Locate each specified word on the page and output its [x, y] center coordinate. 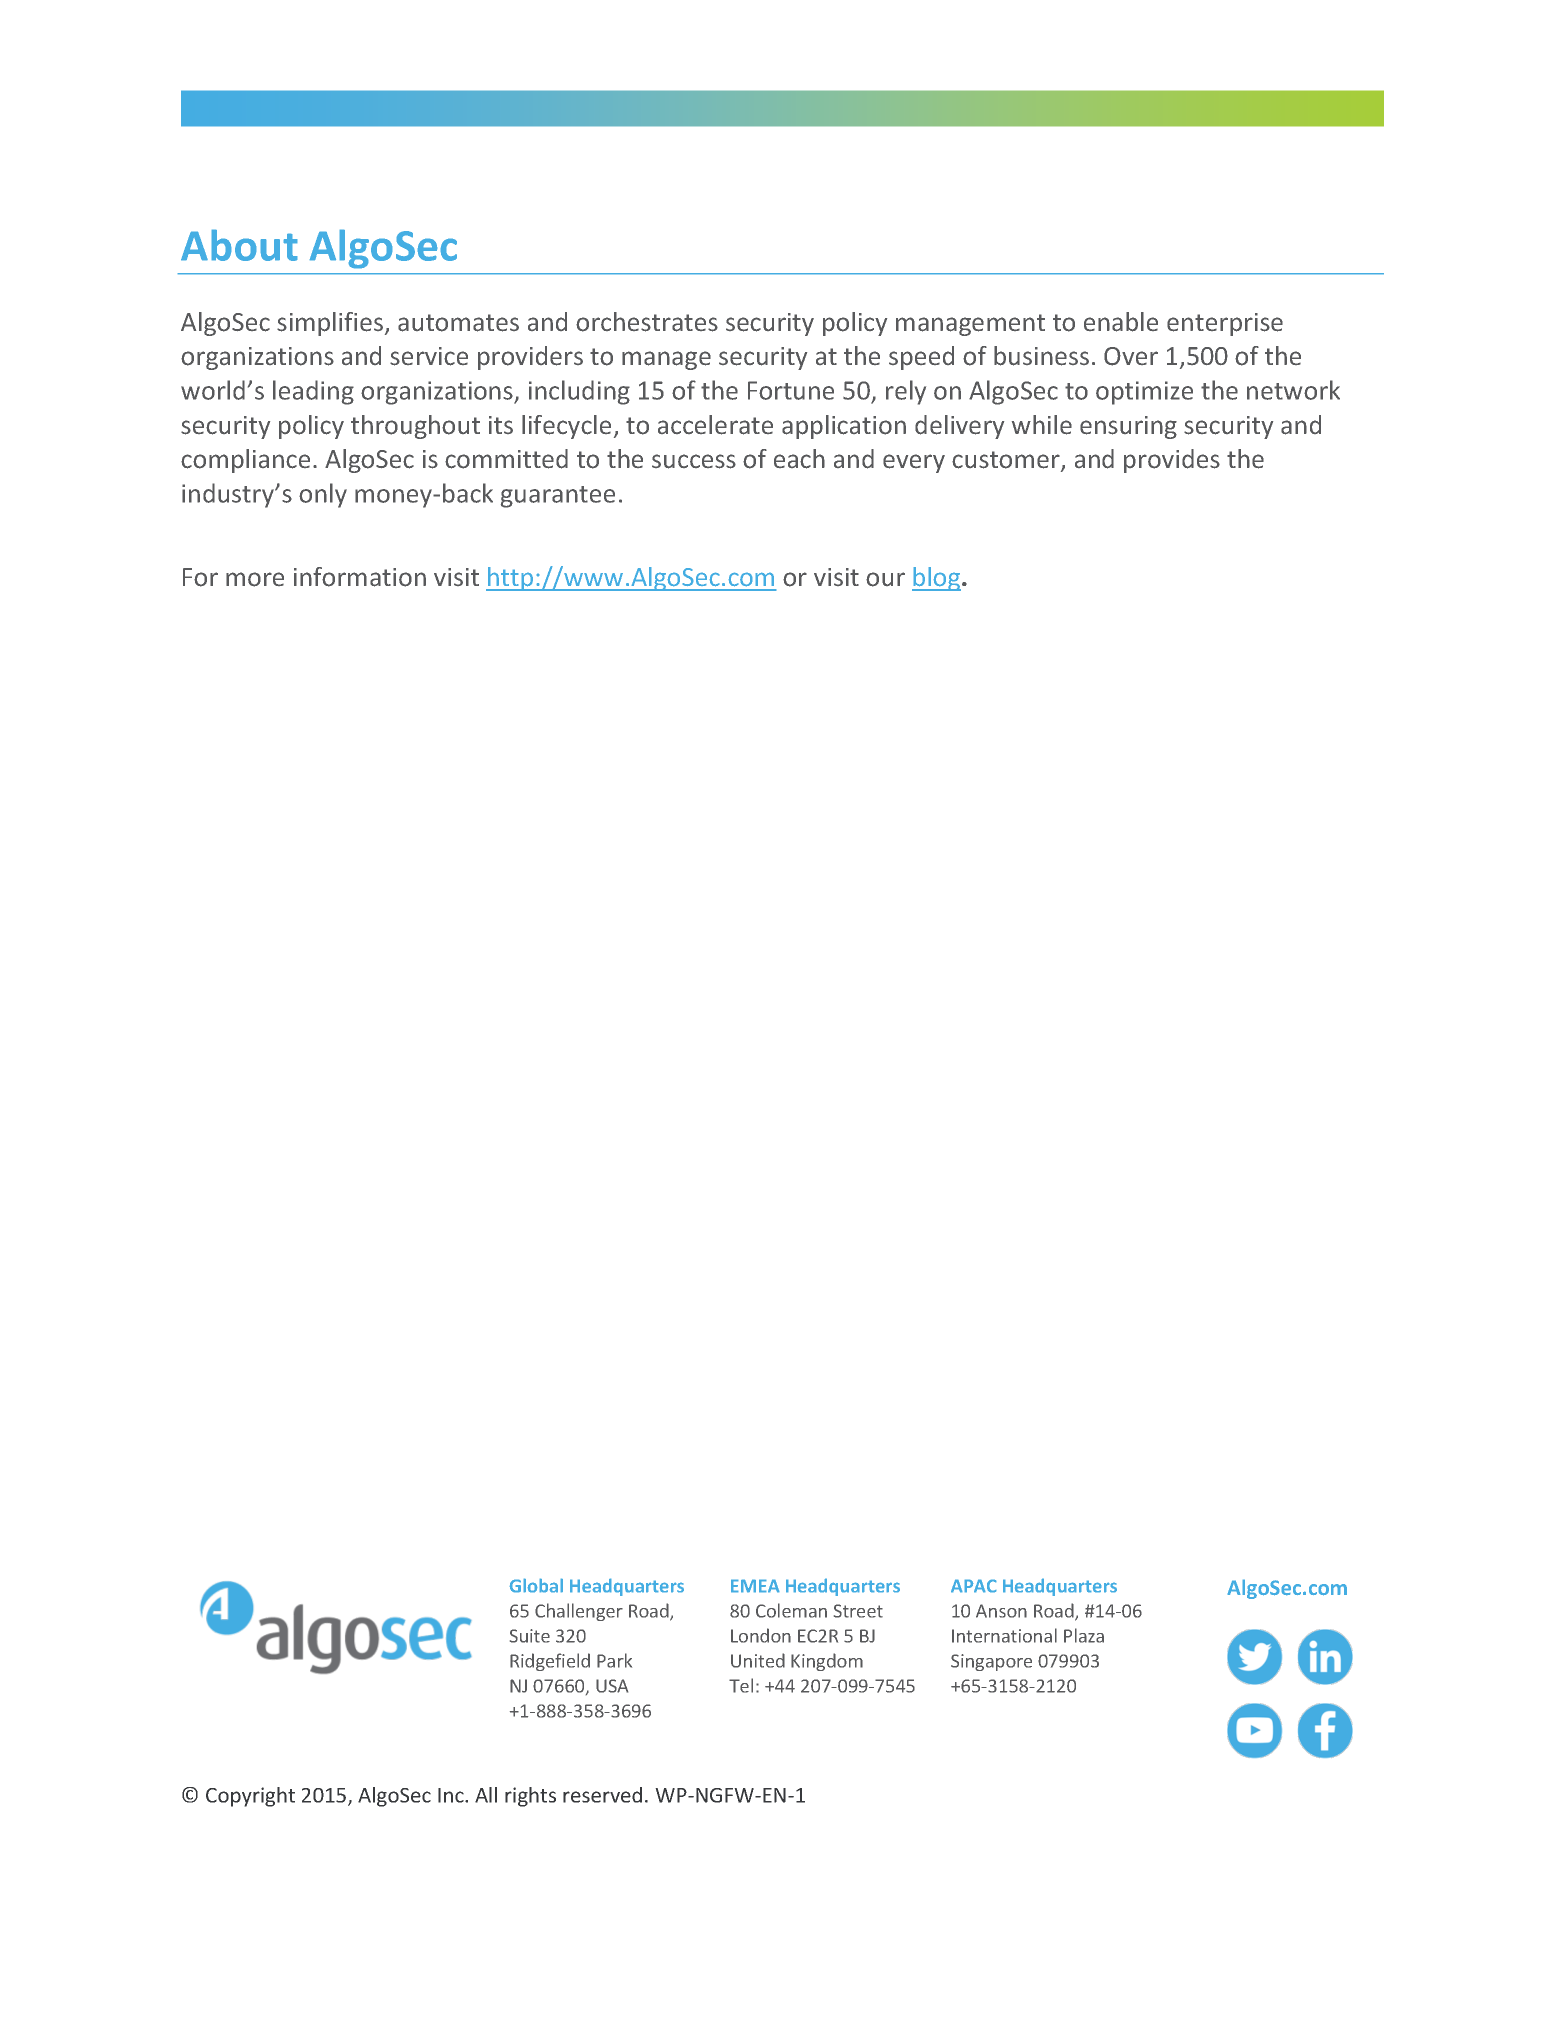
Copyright [250, 1797]
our [885, 579]
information [360, 577]
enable [1121, 322]
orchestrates [647, 322]
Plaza [1084, 1635]
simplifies [331, 324]
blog [937, 579]
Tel [741, 1685]
